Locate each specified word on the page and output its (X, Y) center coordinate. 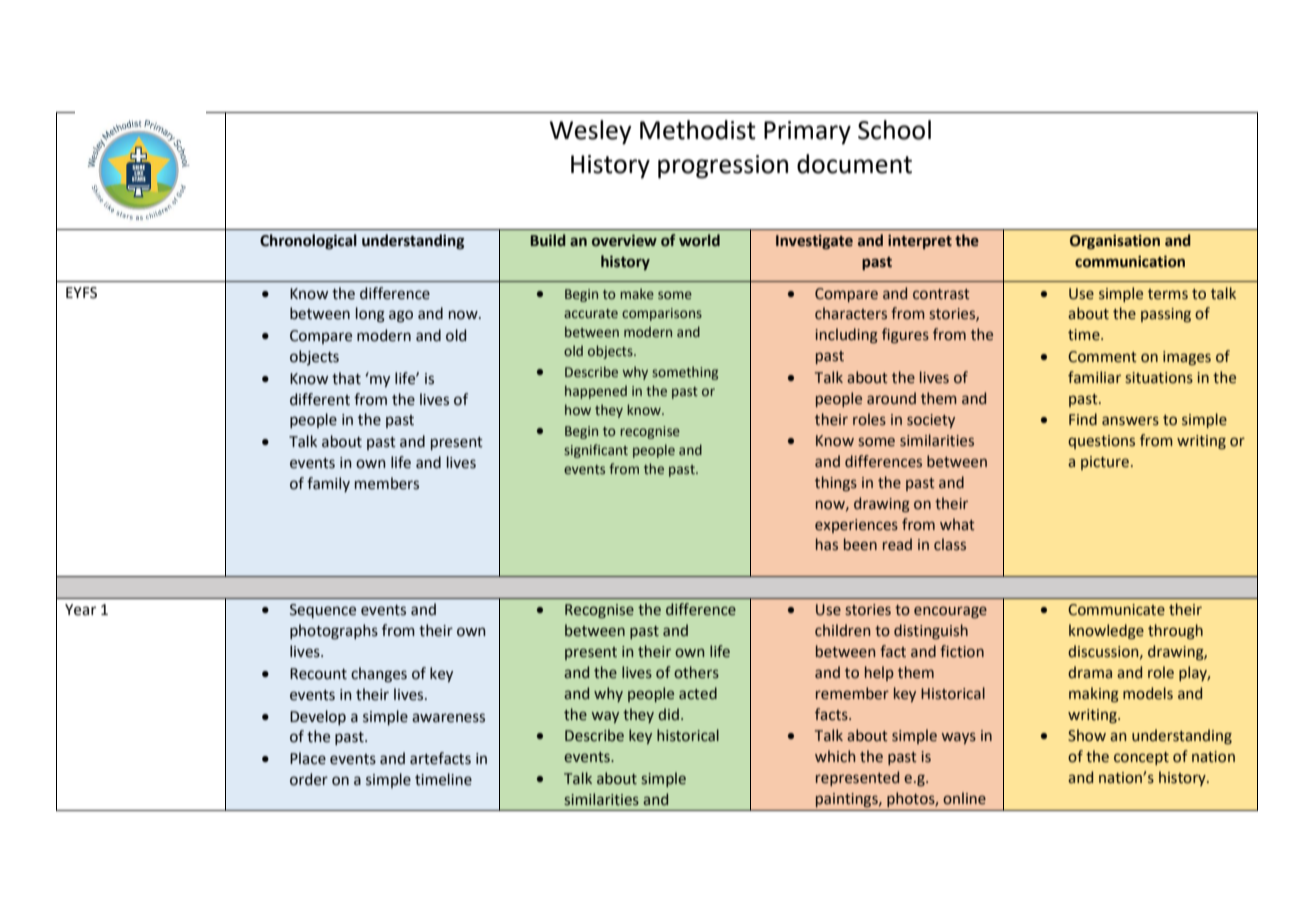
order (309, 779)
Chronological (308, 242)
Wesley (591, 132)
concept (1141, 758)
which (835, 756)
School (894, 130)
